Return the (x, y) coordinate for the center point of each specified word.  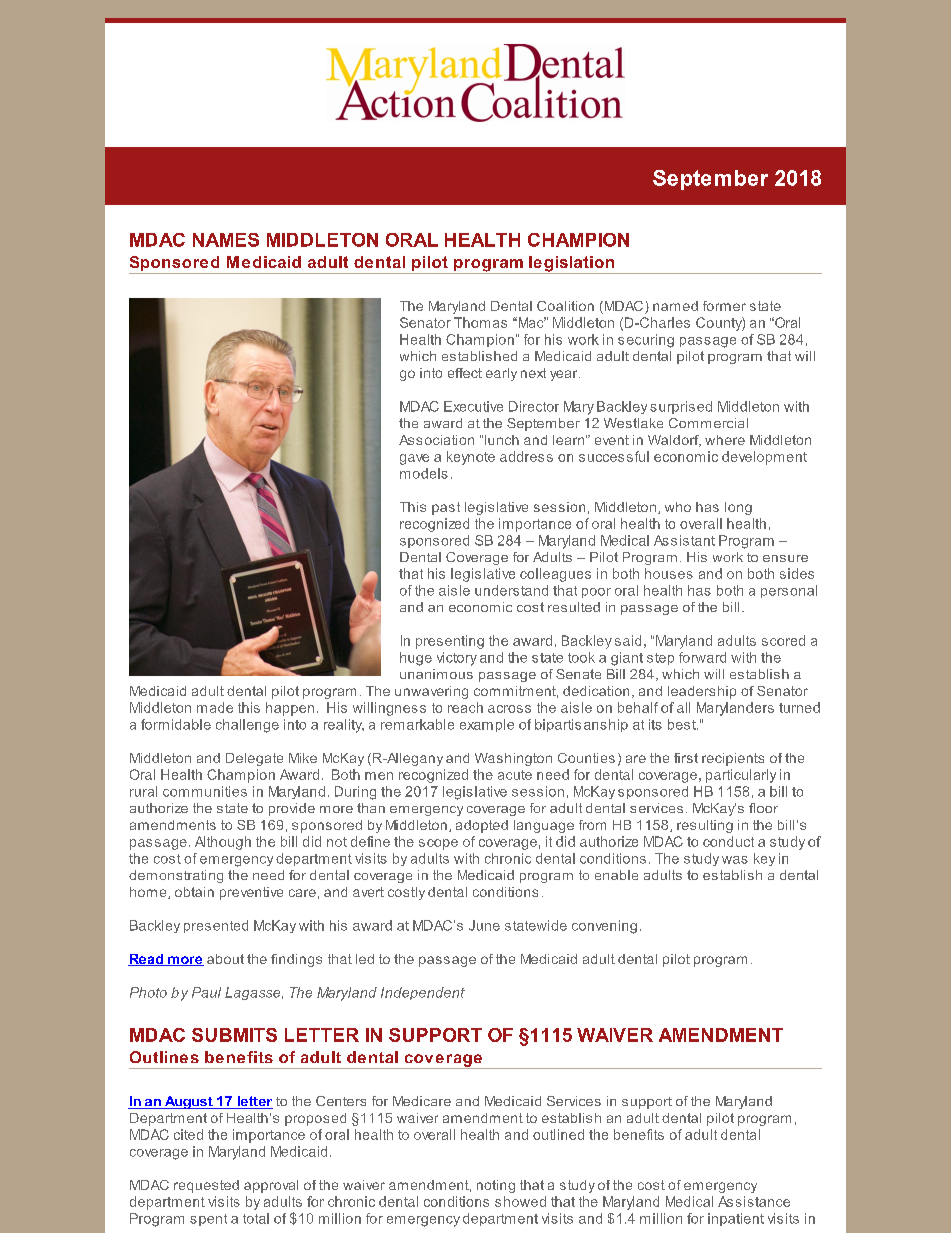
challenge (247, 726)
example (487, 725)
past (446, 508)
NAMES (226, 240)
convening (604, 927)
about (225, 959)
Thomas (480, 322)
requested (206, 1186)
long (738, 508)
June (484, 925)
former (724, 306)
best (683, 724)
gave (414, 459)
